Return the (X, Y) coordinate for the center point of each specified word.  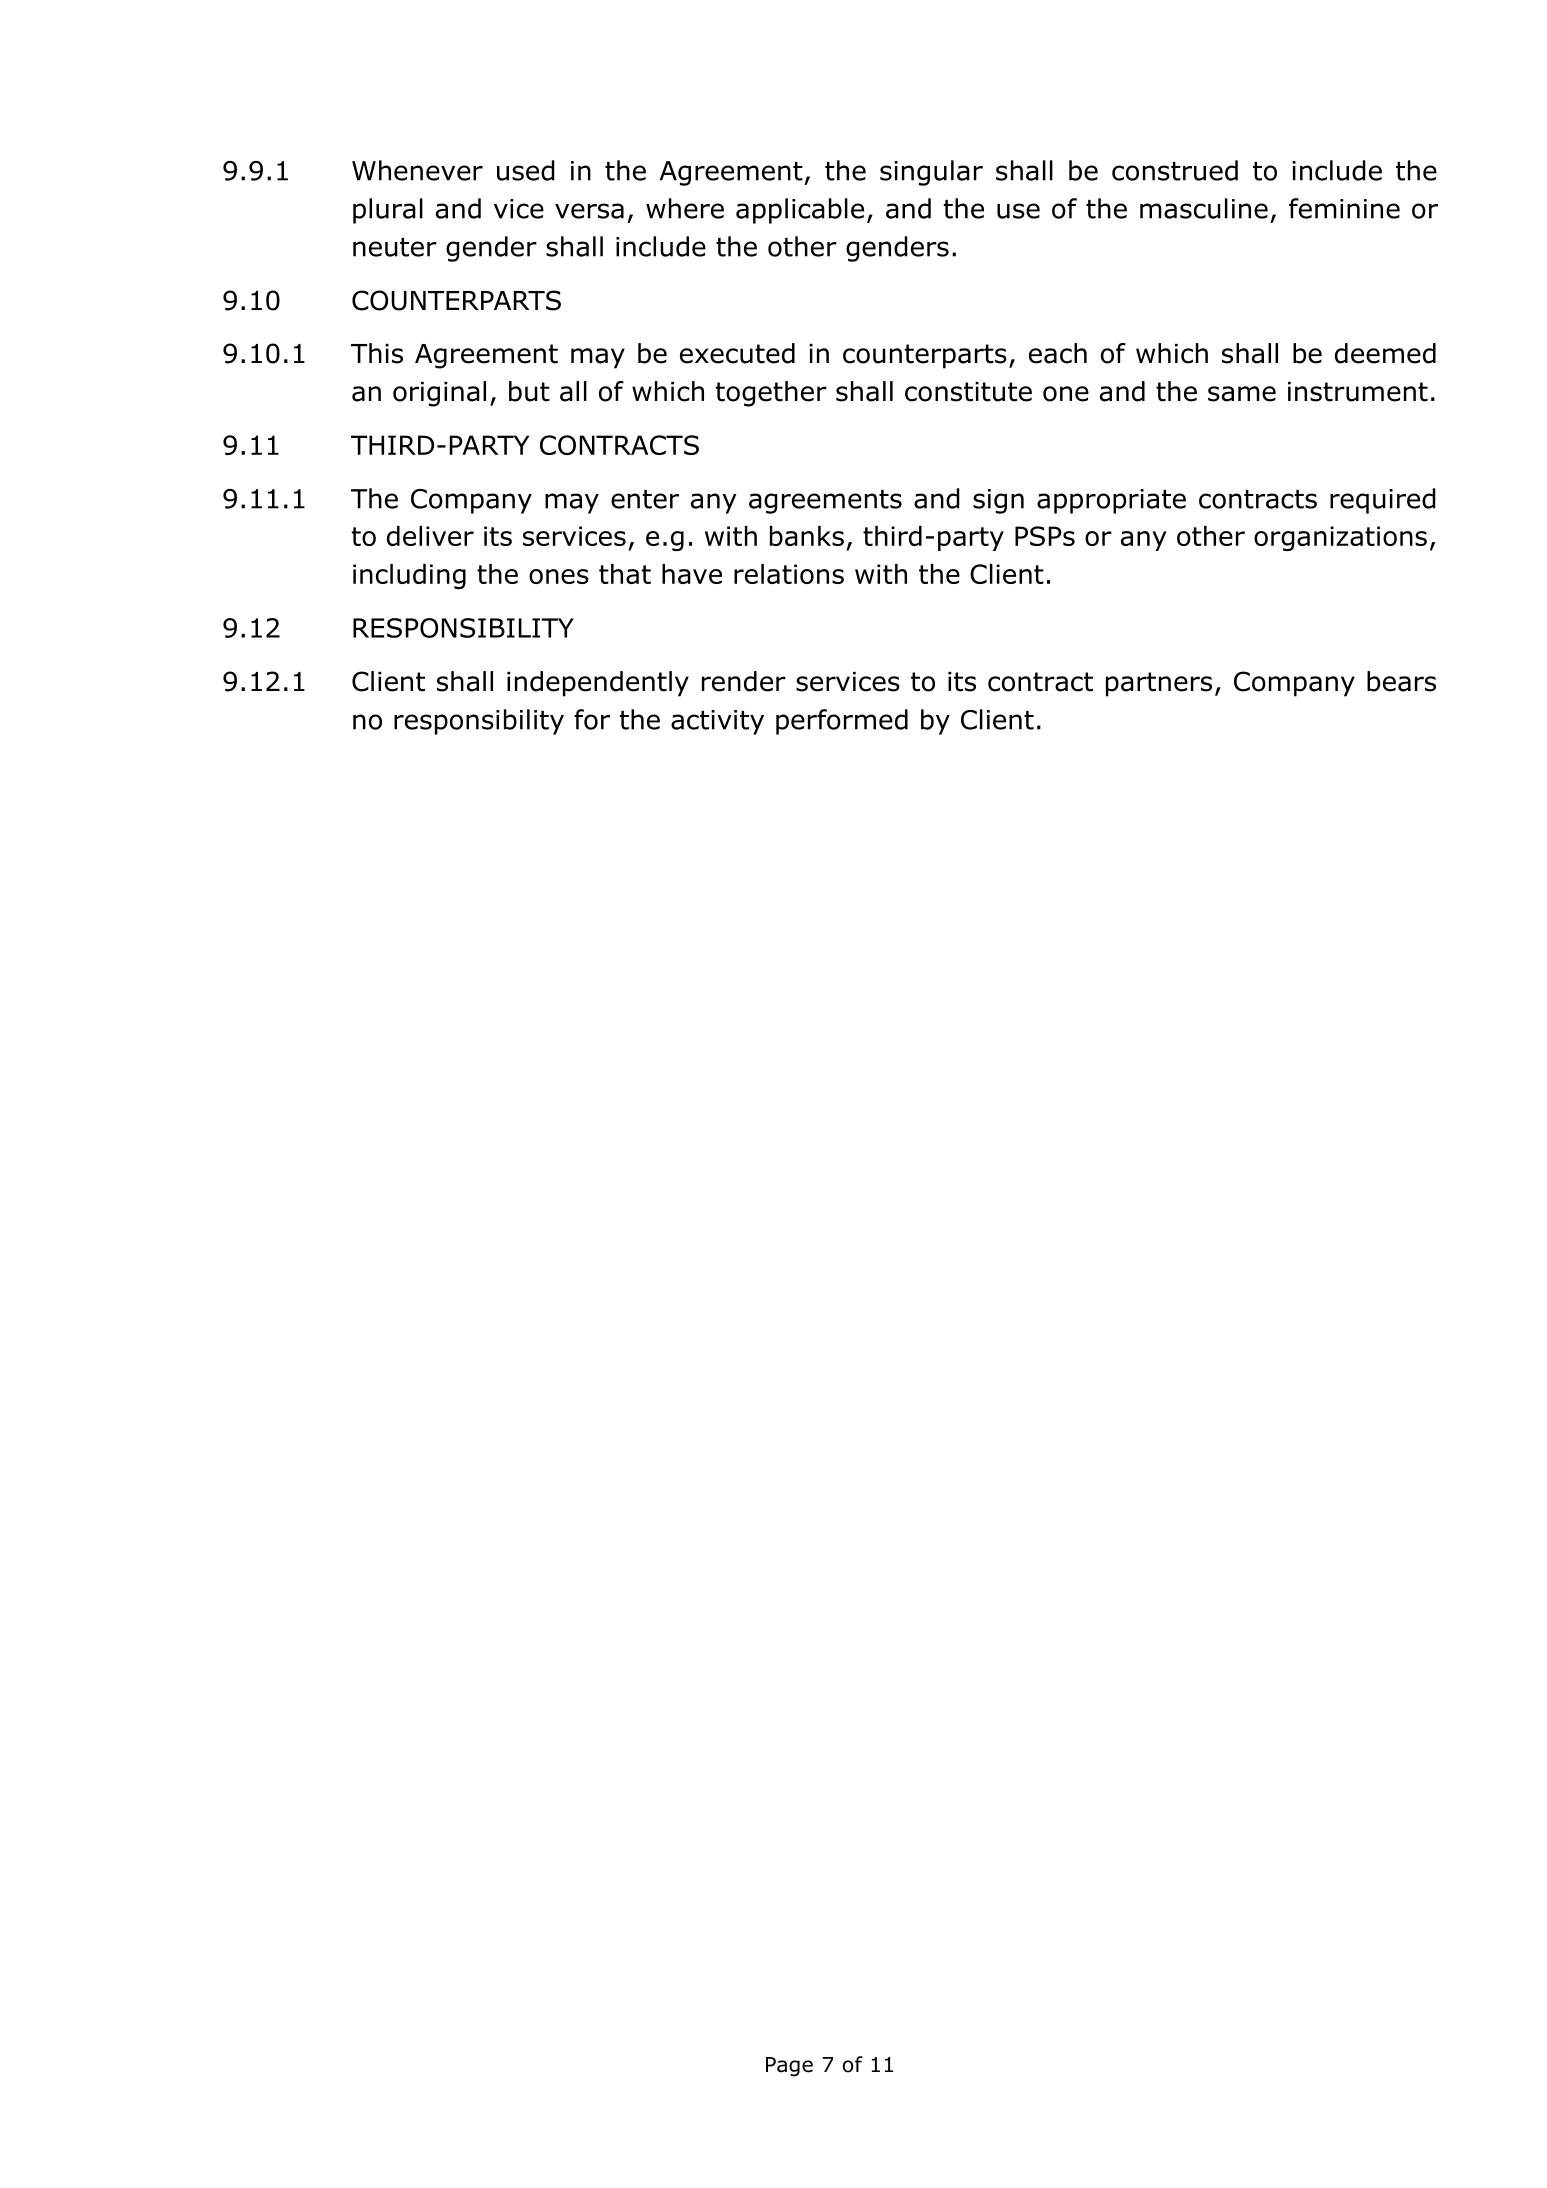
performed (842, 722)
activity (717, 722)
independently (598, 684)
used (526, 170)
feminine (1344, 208)
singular (931, 173)
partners (1159, 684)
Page (789, 2067)
